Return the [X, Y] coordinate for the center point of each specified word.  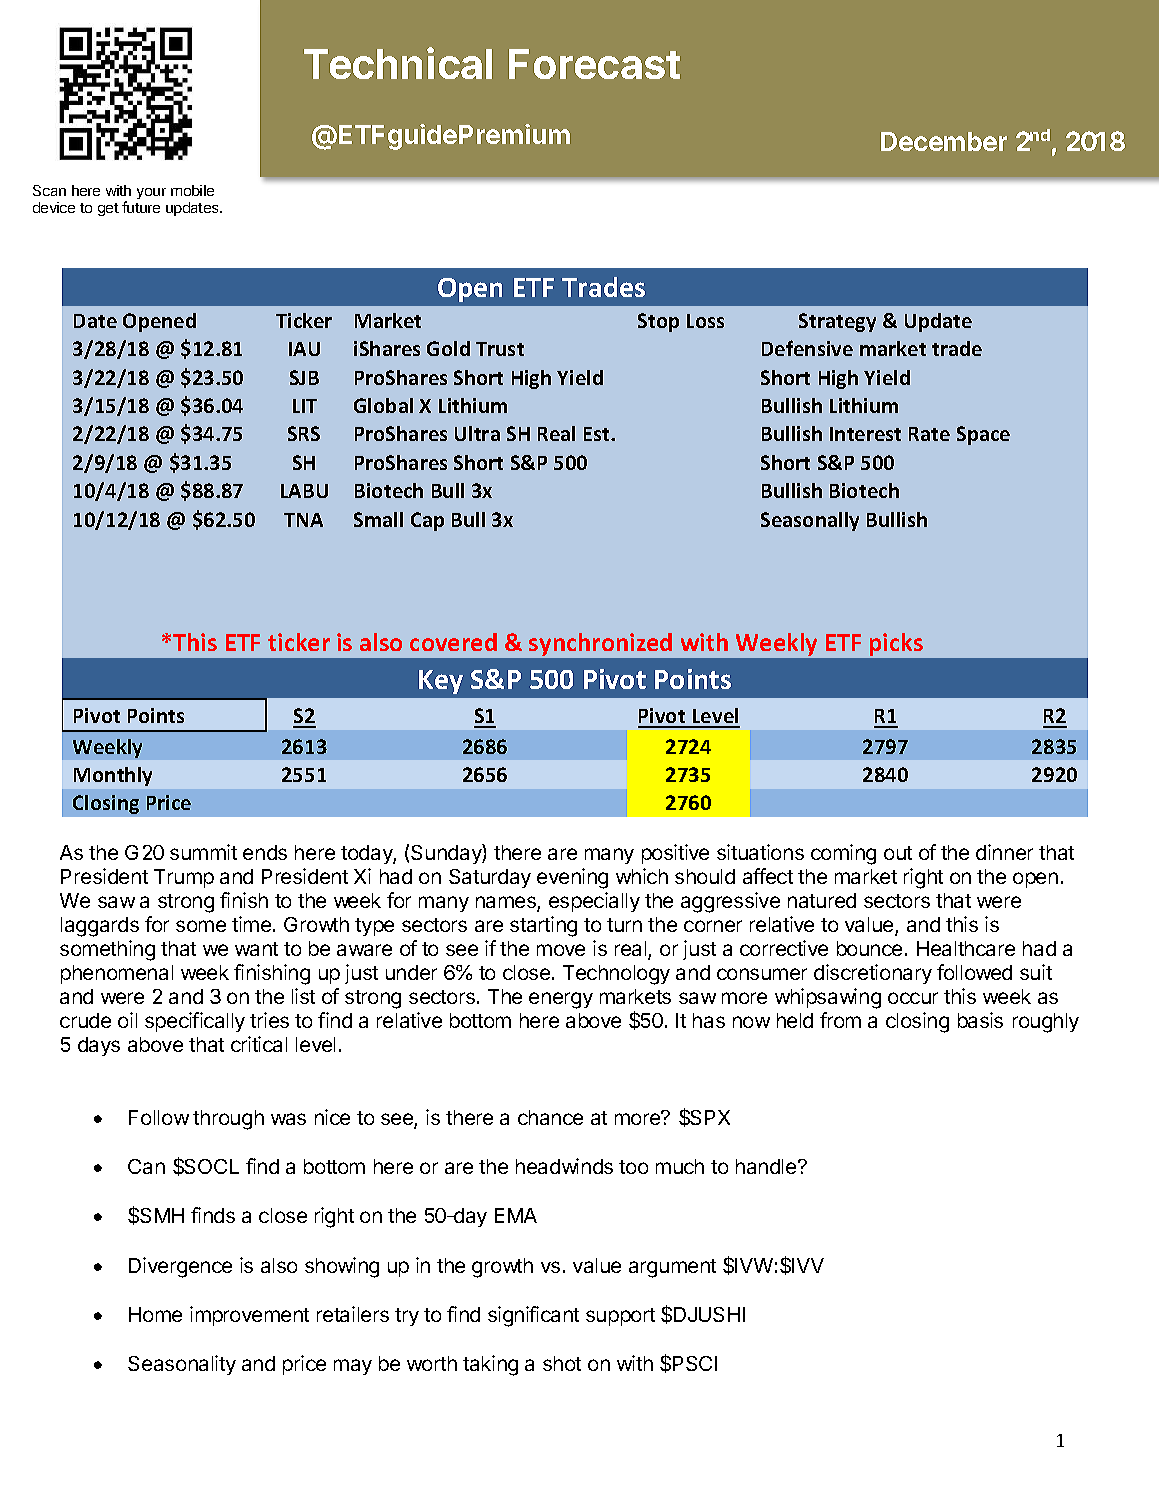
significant [533, 1316]
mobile [192, 190]
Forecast [594, 64]
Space [983, 435]
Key [441, 682]
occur [913, 998]
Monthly [113, 776]
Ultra [477, 433]
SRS [304, 433]
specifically [195, 1022]
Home [155, 1314]
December [944, 141]
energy [561, 1000]
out [898, 853]
